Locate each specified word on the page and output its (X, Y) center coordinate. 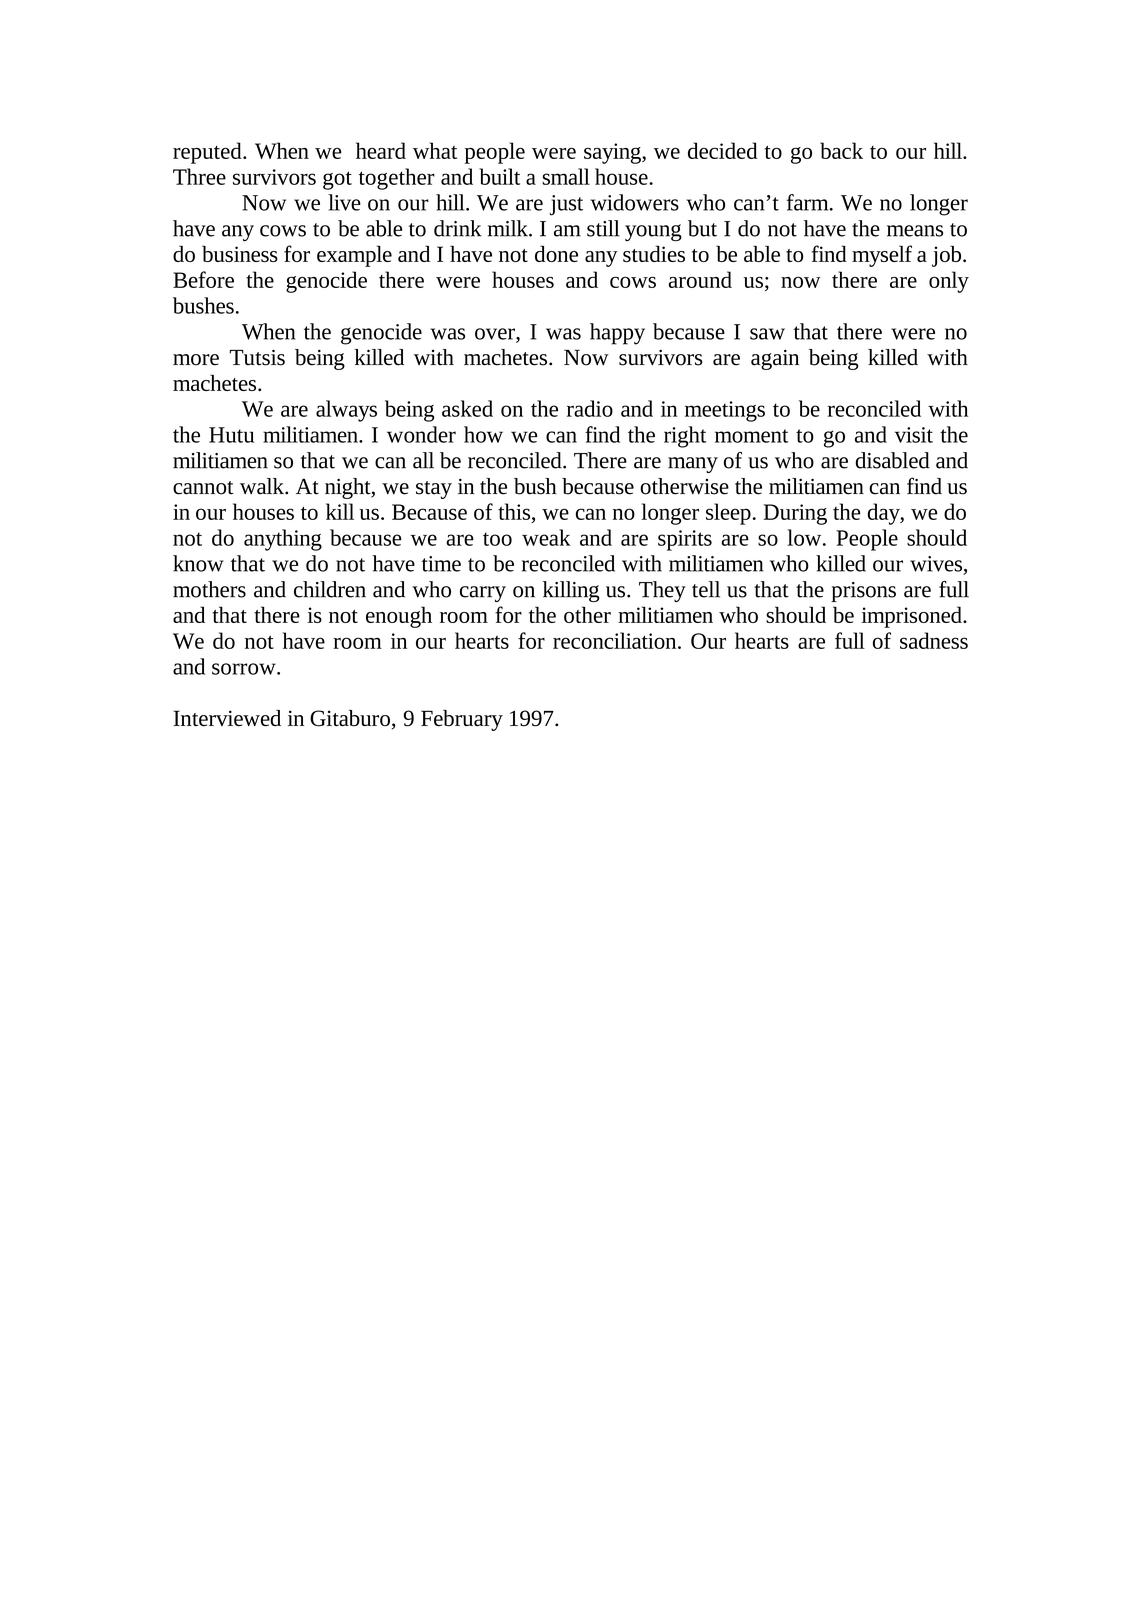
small (566, 176)
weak (546, 537)
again (775, 359)
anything (283, 540)
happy (617, 334)
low (805, 537)
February (462, 720)
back (841, 150)
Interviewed (227, 718)
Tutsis (257, 357)
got (337, 180)
